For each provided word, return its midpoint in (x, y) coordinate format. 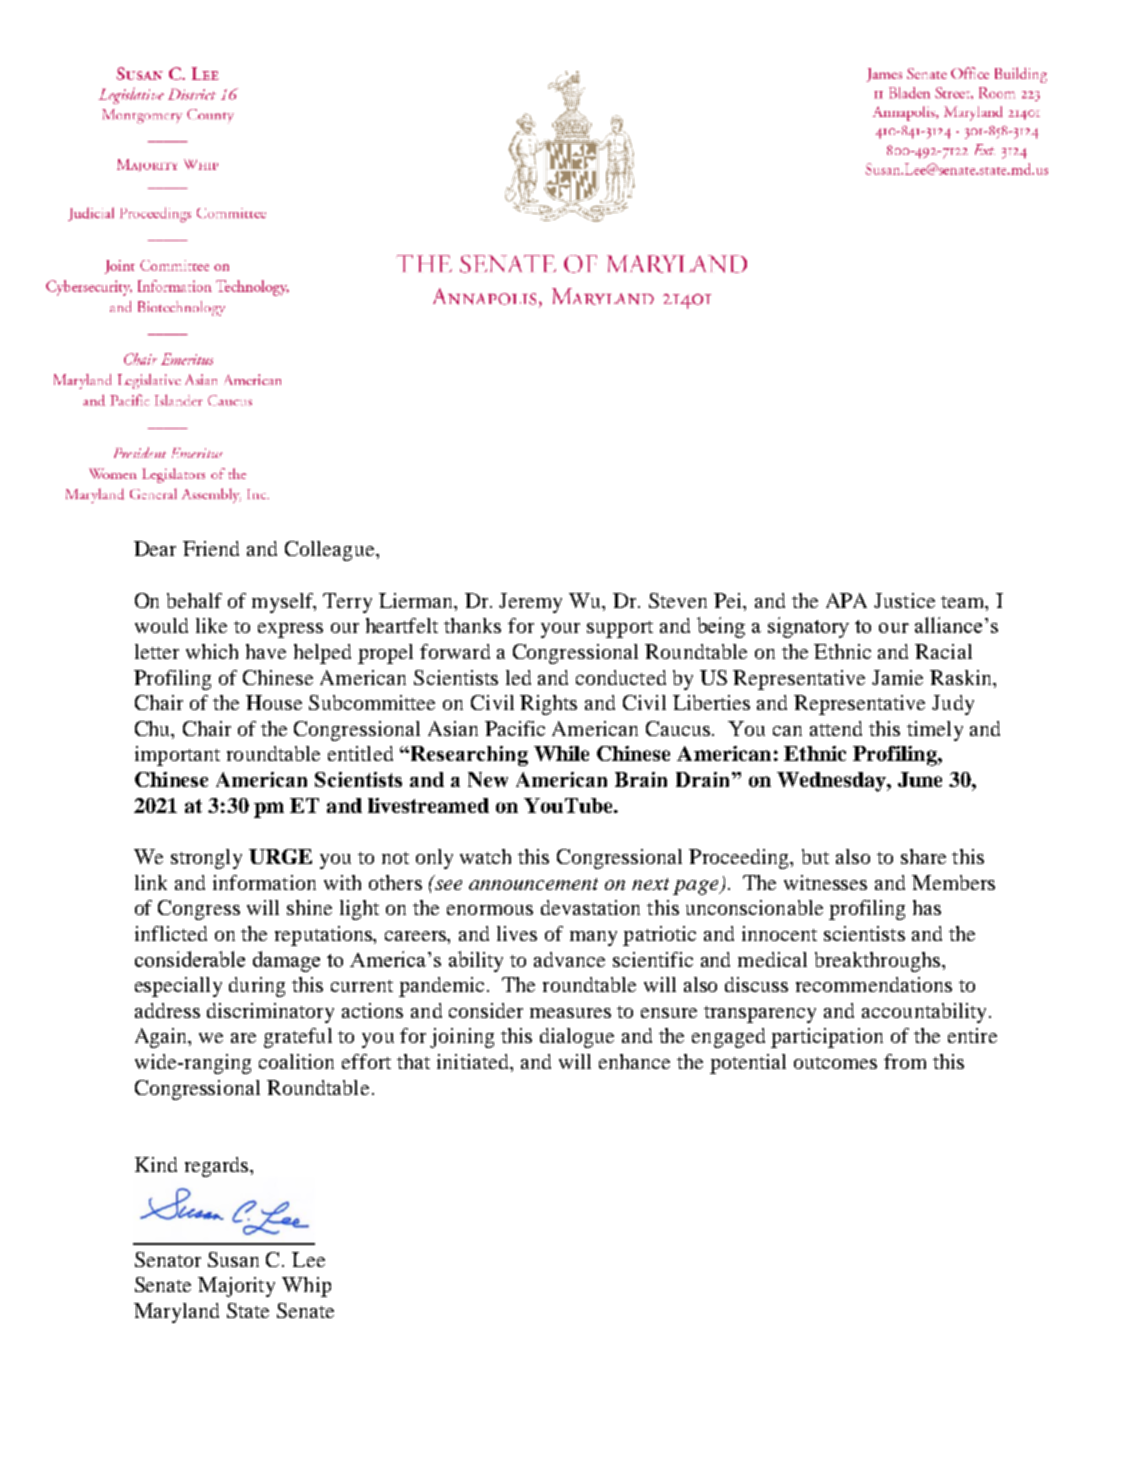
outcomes (835, 1063)
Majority (236, 1287)
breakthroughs (879, 962)
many (593, 938)
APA (846, 600)
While (561, 753)
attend (836, 728)
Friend (211, 548)
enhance (634, 1061)
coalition (296, 1061)
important (177, 756)
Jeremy (530, 603)
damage (286, 961)
